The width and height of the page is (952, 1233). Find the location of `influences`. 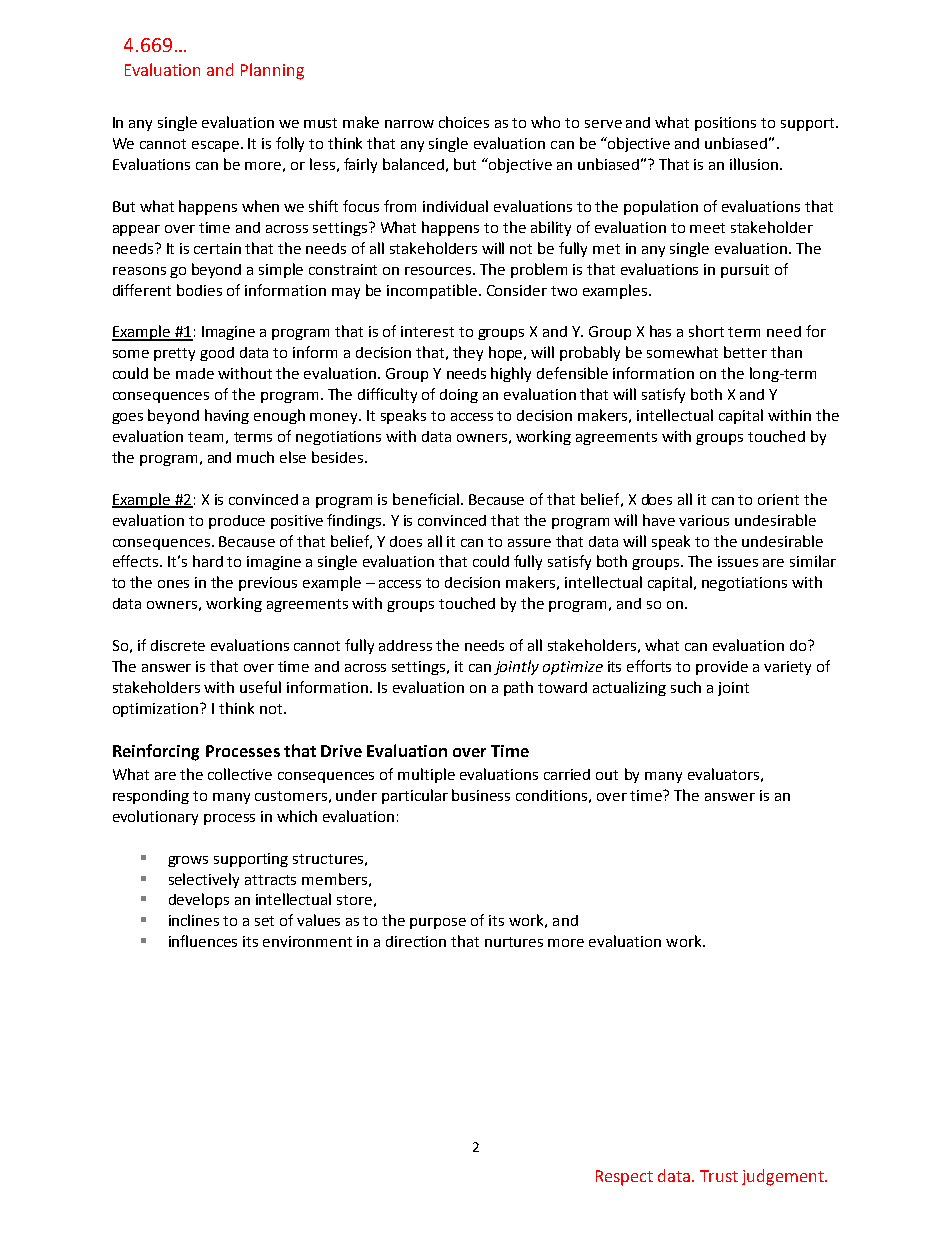

influences is located at coordinates (203, 941).
